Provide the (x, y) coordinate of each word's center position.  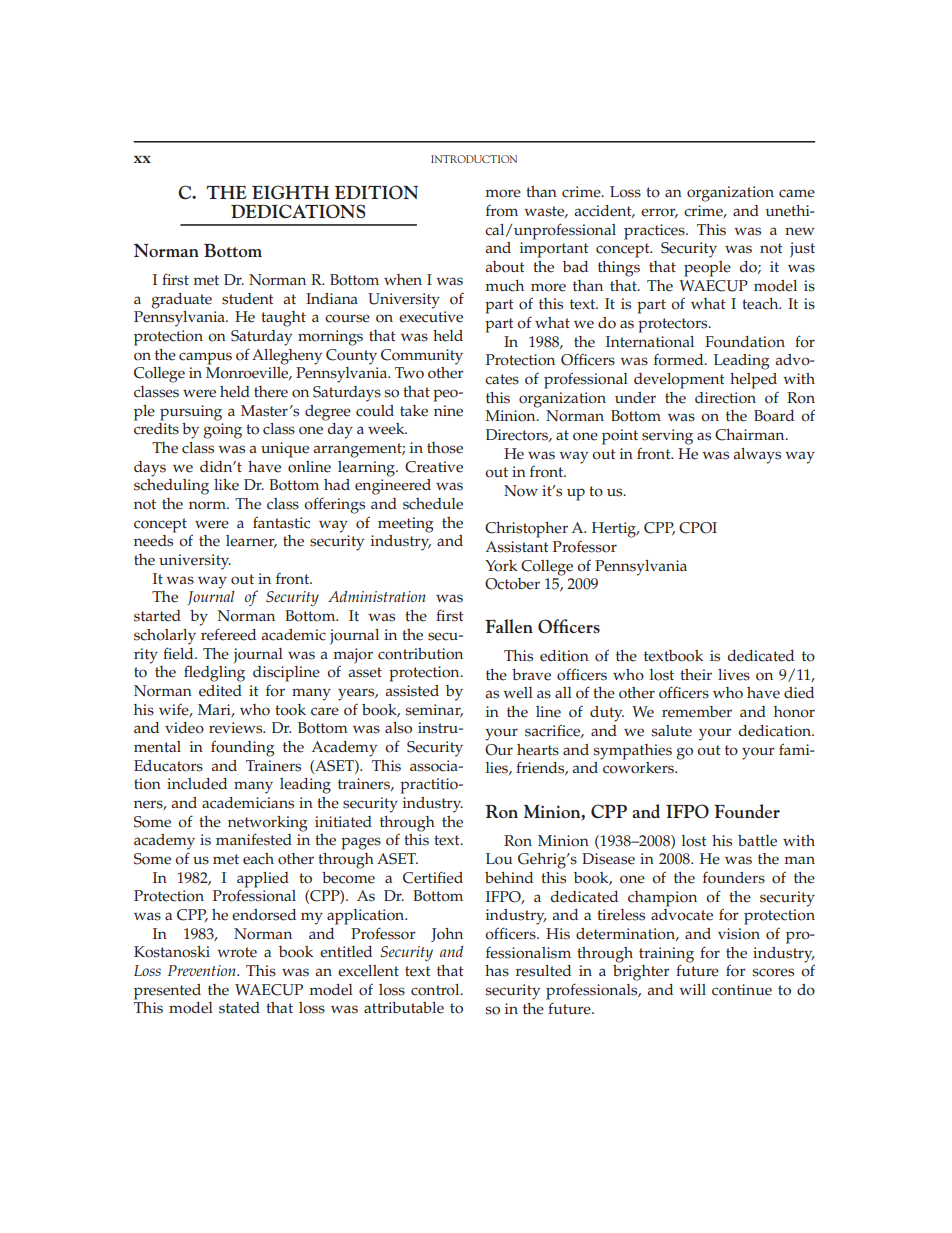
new (800, 231)
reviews (237, 728)
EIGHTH (291, 192)
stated (239, 1008)
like (226, 485)
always (757, 456)
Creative (434, 467)
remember (697, 712)
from (502, 210)
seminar (434, 710)
